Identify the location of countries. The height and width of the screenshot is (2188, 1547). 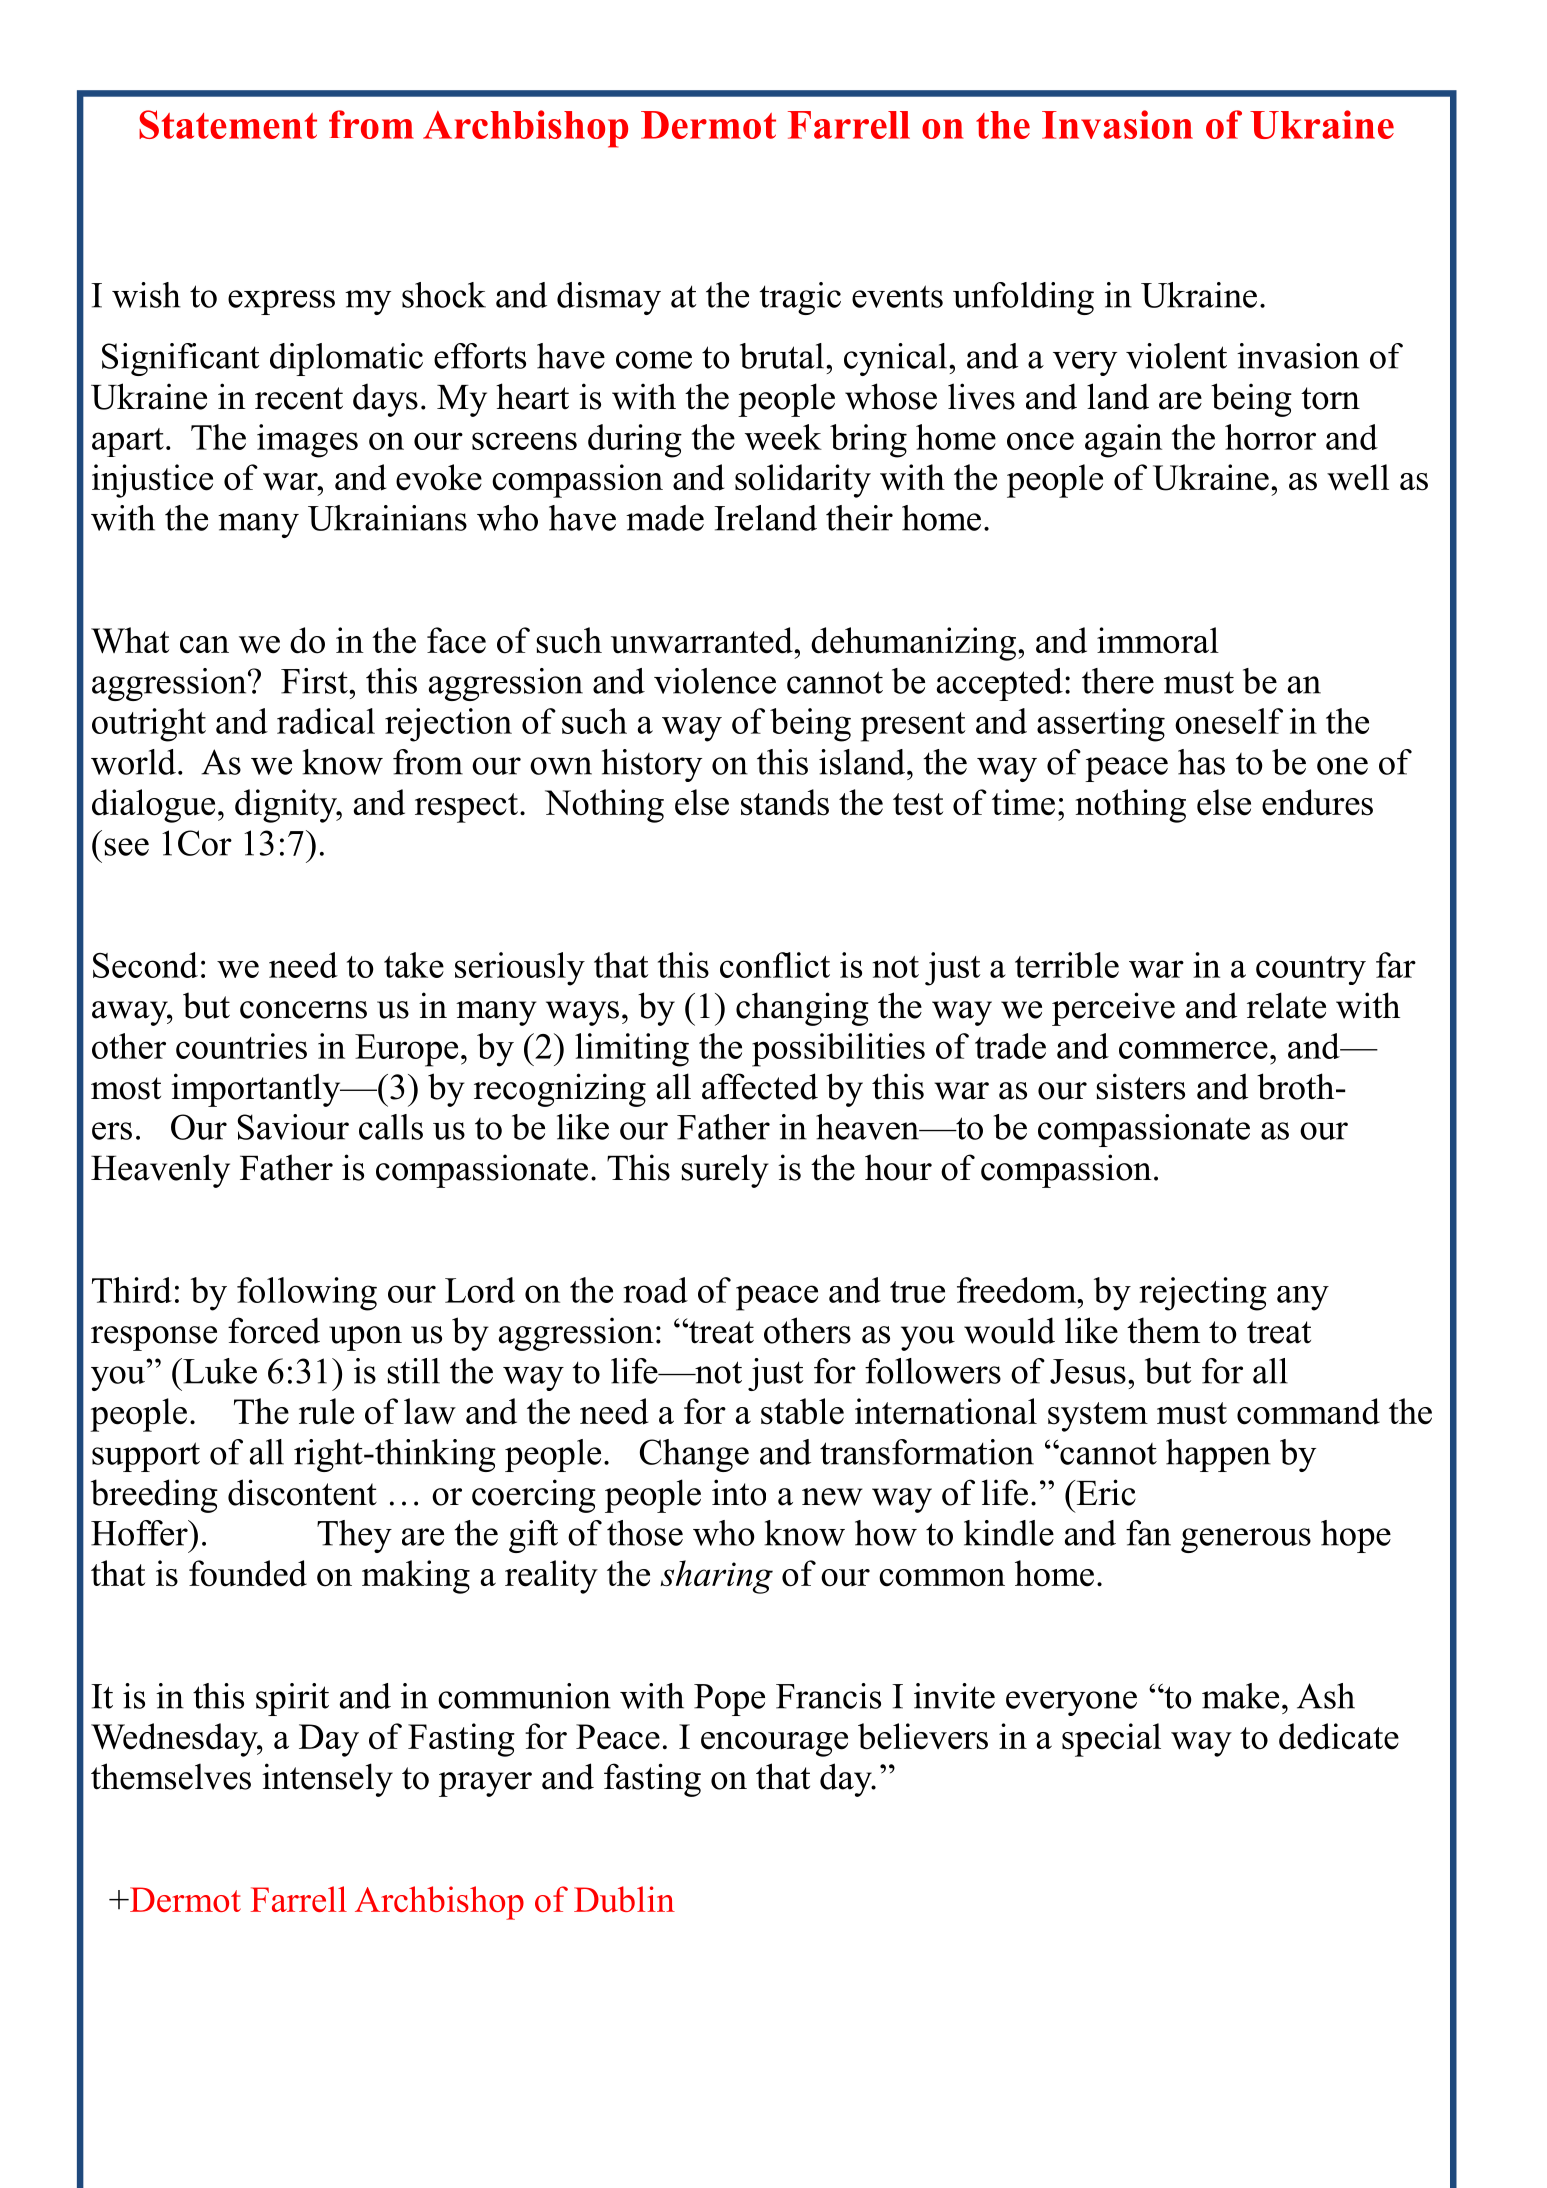
(241, 1046).
